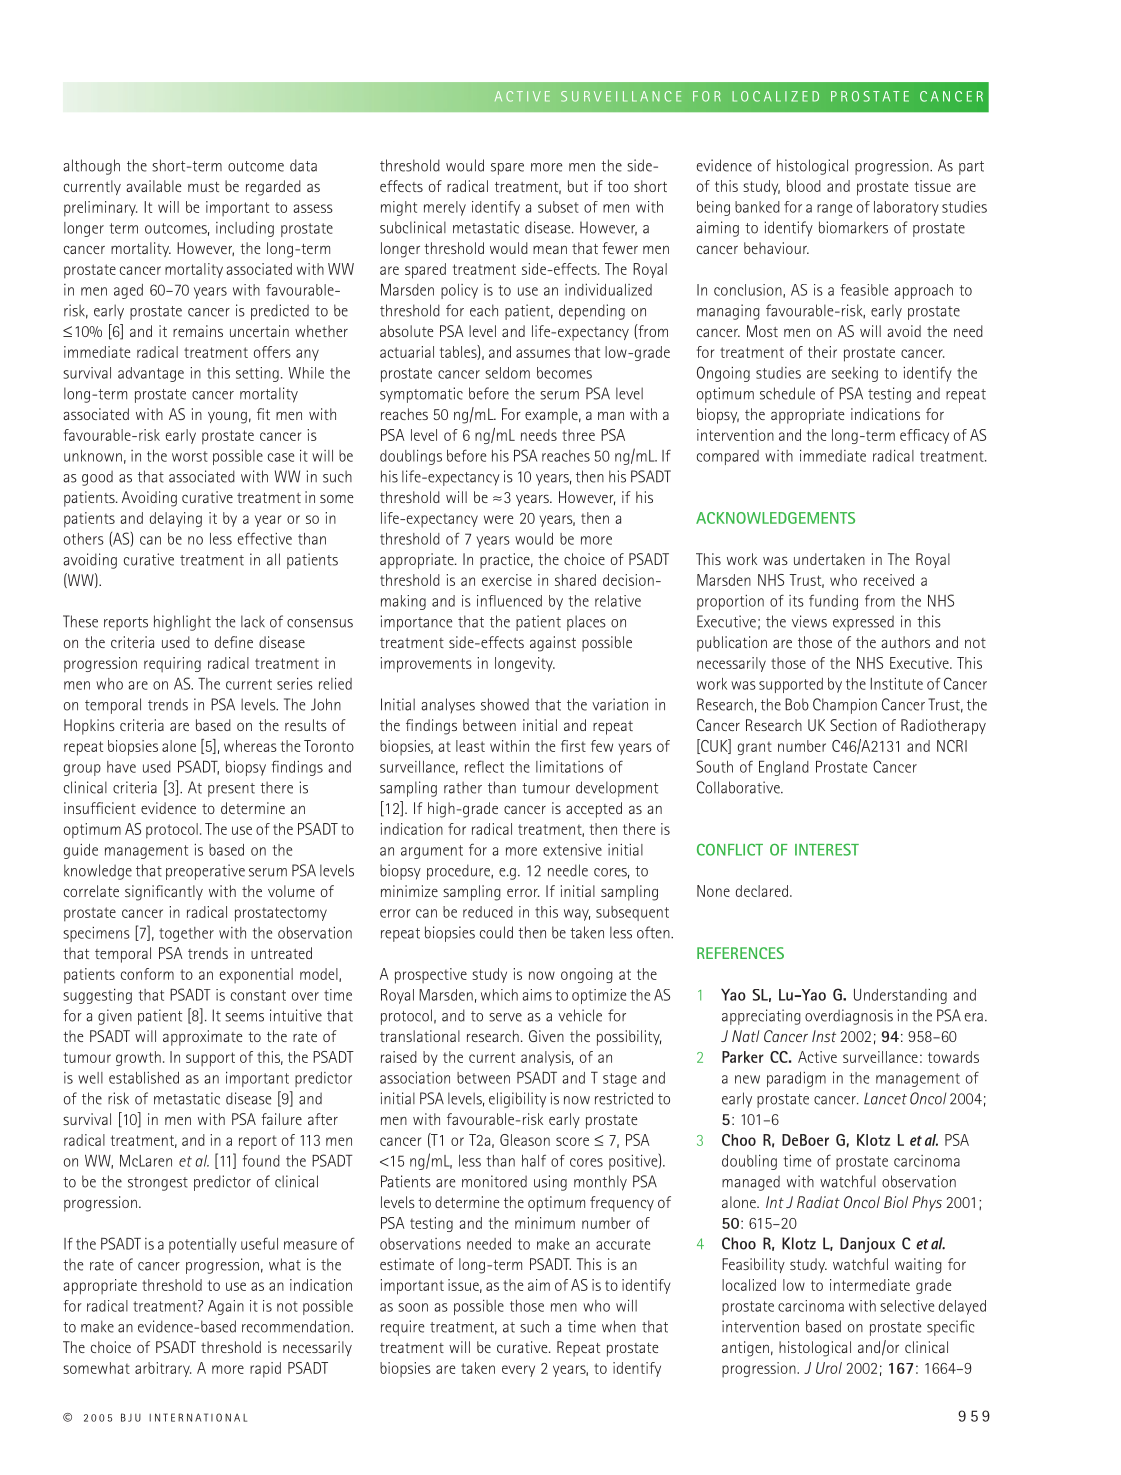  What do you see at coordinates (203, 187) in the screenshot?
I see `must` at bounding box center [203, 187].
